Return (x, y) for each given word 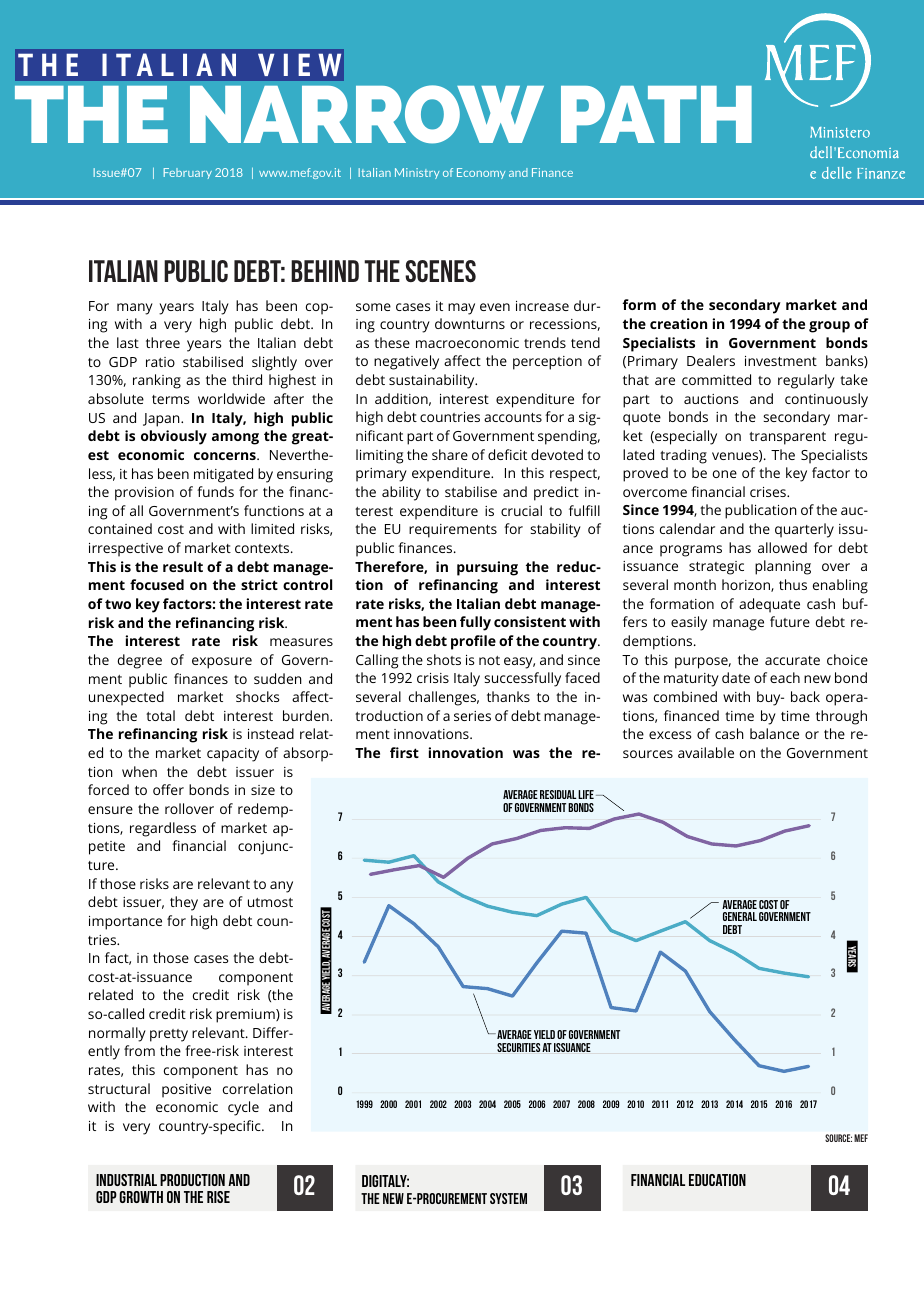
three (163, 342)
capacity (233, 755)
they (184, 903)
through (841, 717)
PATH (656, 114)
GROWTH (141, 1197)
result (183, 566)
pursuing (487, 568)
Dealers (711, 360)
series (472, 716)
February (188, 173)
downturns (470, 323)
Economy (481, 173)
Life (586, 794)
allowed (782, 547)
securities (518, 1047)
